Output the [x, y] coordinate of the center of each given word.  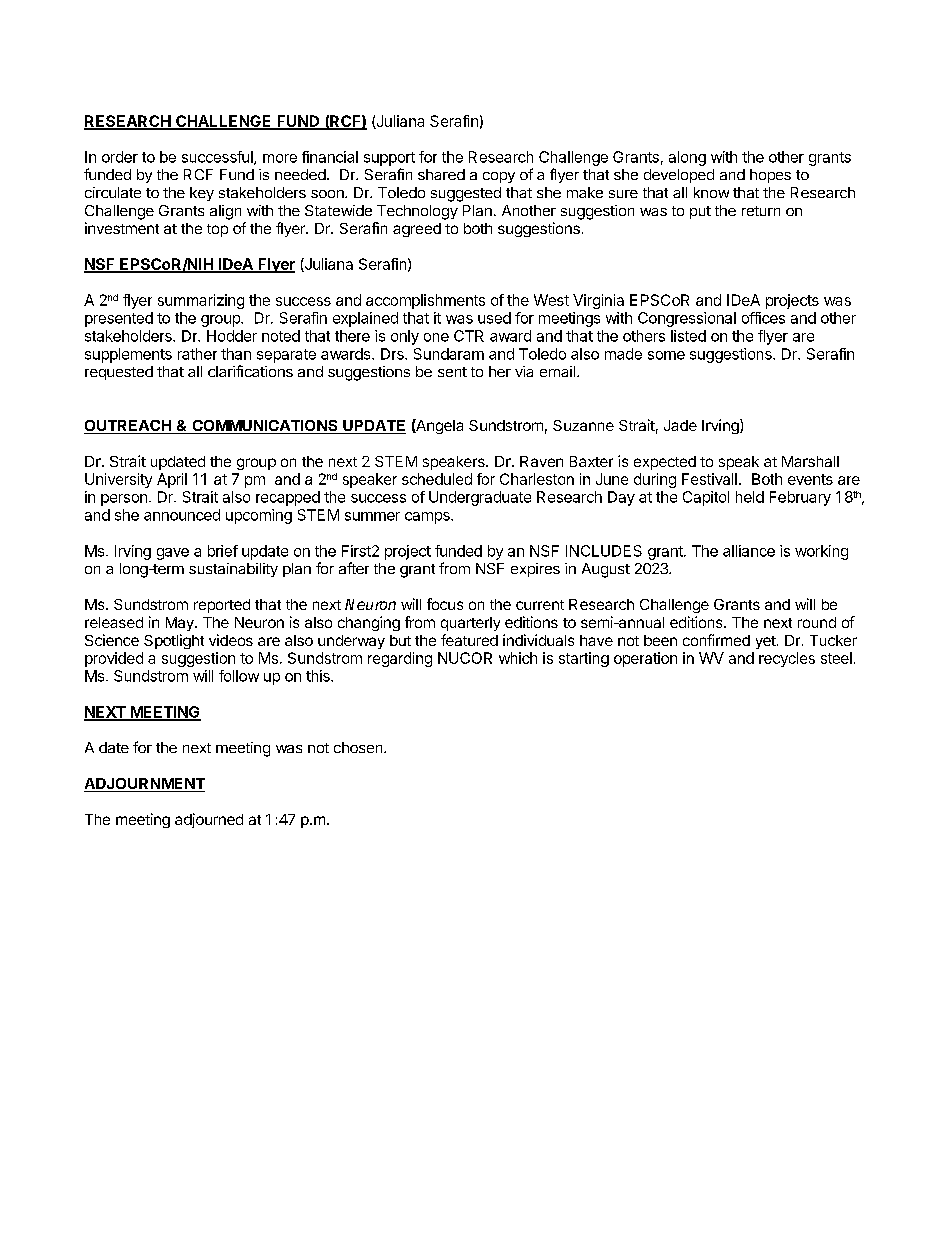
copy [499, 177]
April [172, 480]
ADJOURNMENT [144, 785]
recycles [787, 659]
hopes [770, 176]
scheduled [437, 479]
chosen [359, 747]
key [202, 194]
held [750, 497]
